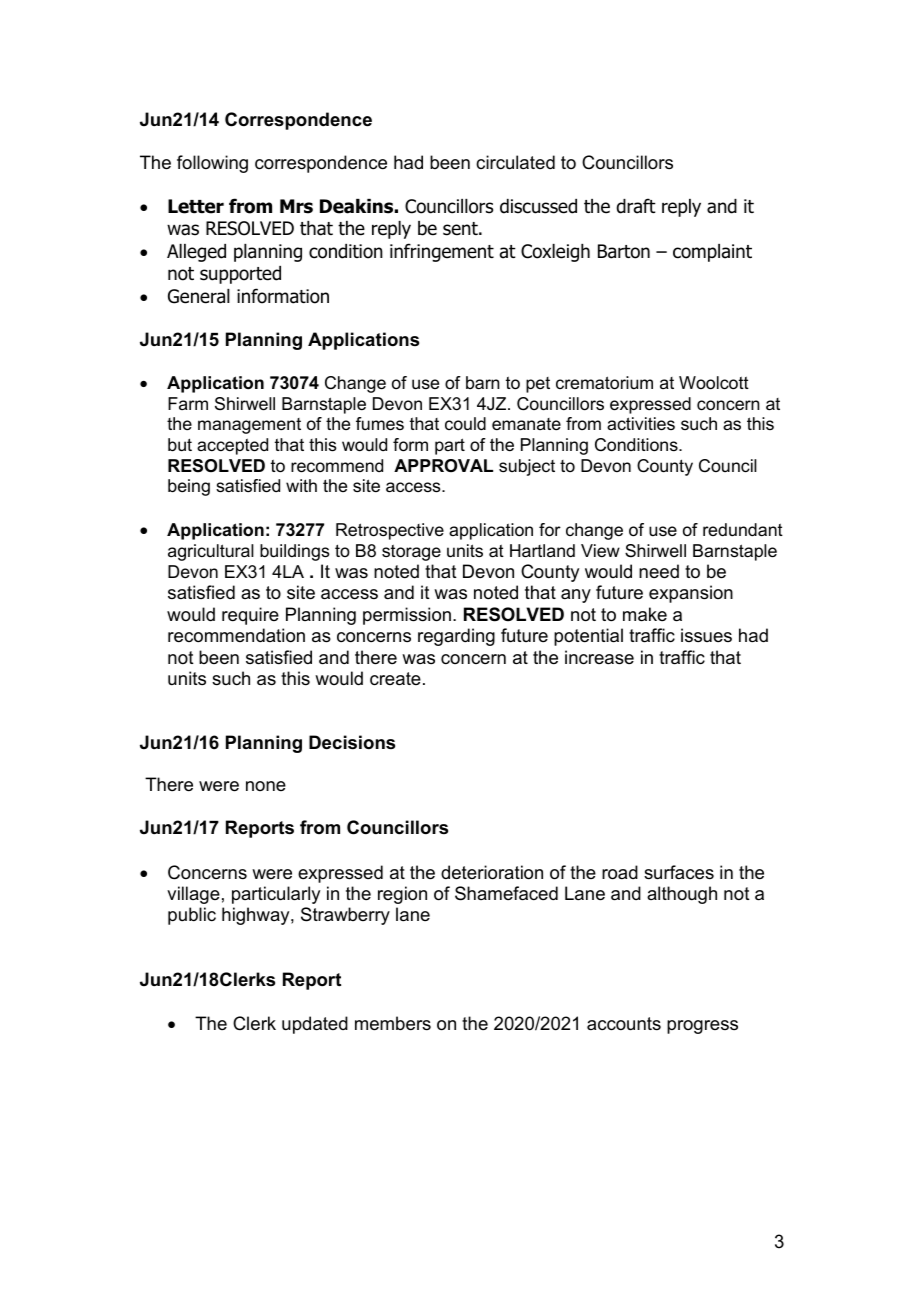 The width and height of the screenshot is (924, 1308). I want to click on draft, so click(636, 206).
